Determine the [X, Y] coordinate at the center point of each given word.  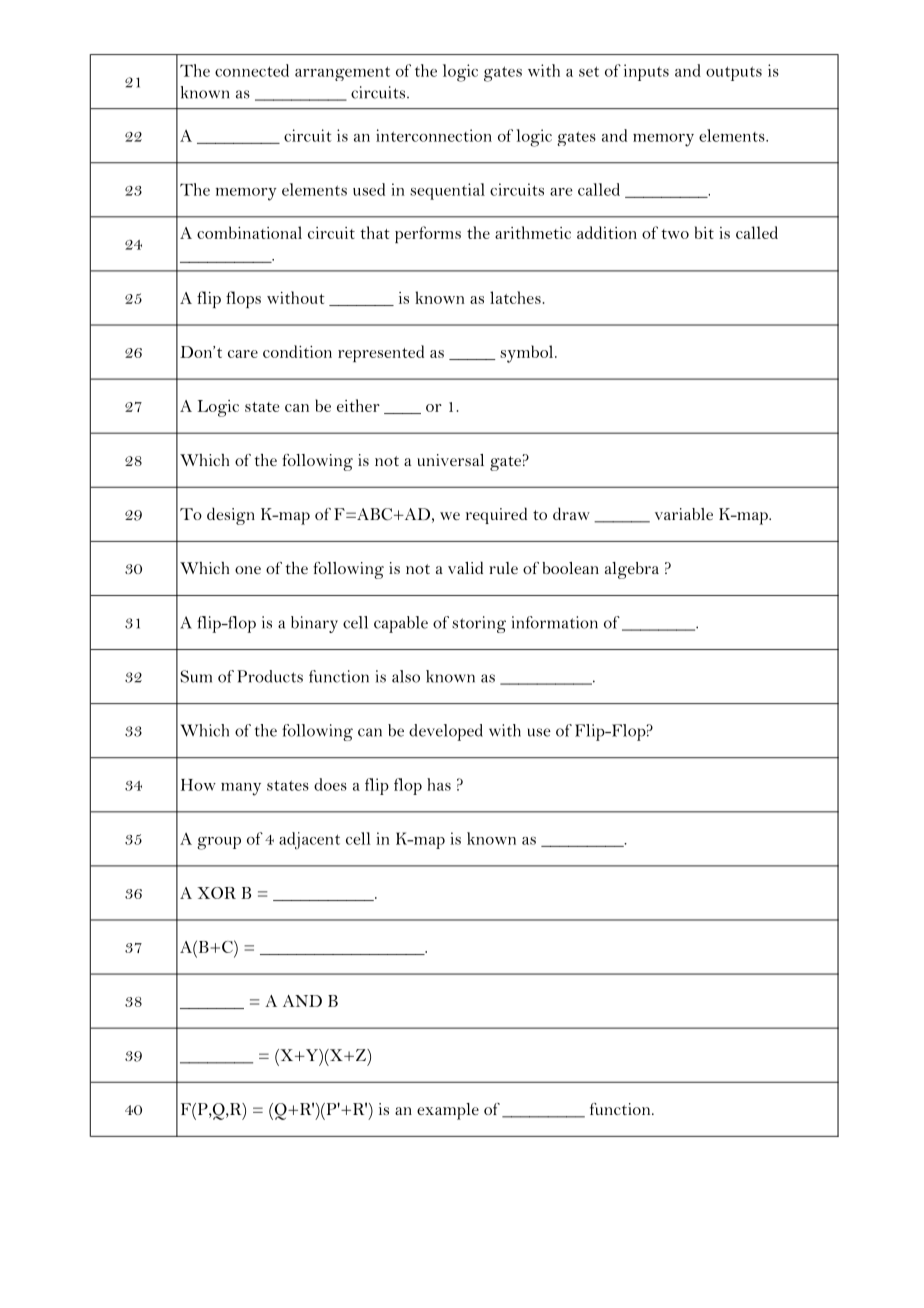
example [448, 1111]
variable [684, 514]
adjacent [309, 841]
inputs [646, 72]
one [248, 570]
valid [465, 567]
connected [252, 70]
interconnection [434, 135]
